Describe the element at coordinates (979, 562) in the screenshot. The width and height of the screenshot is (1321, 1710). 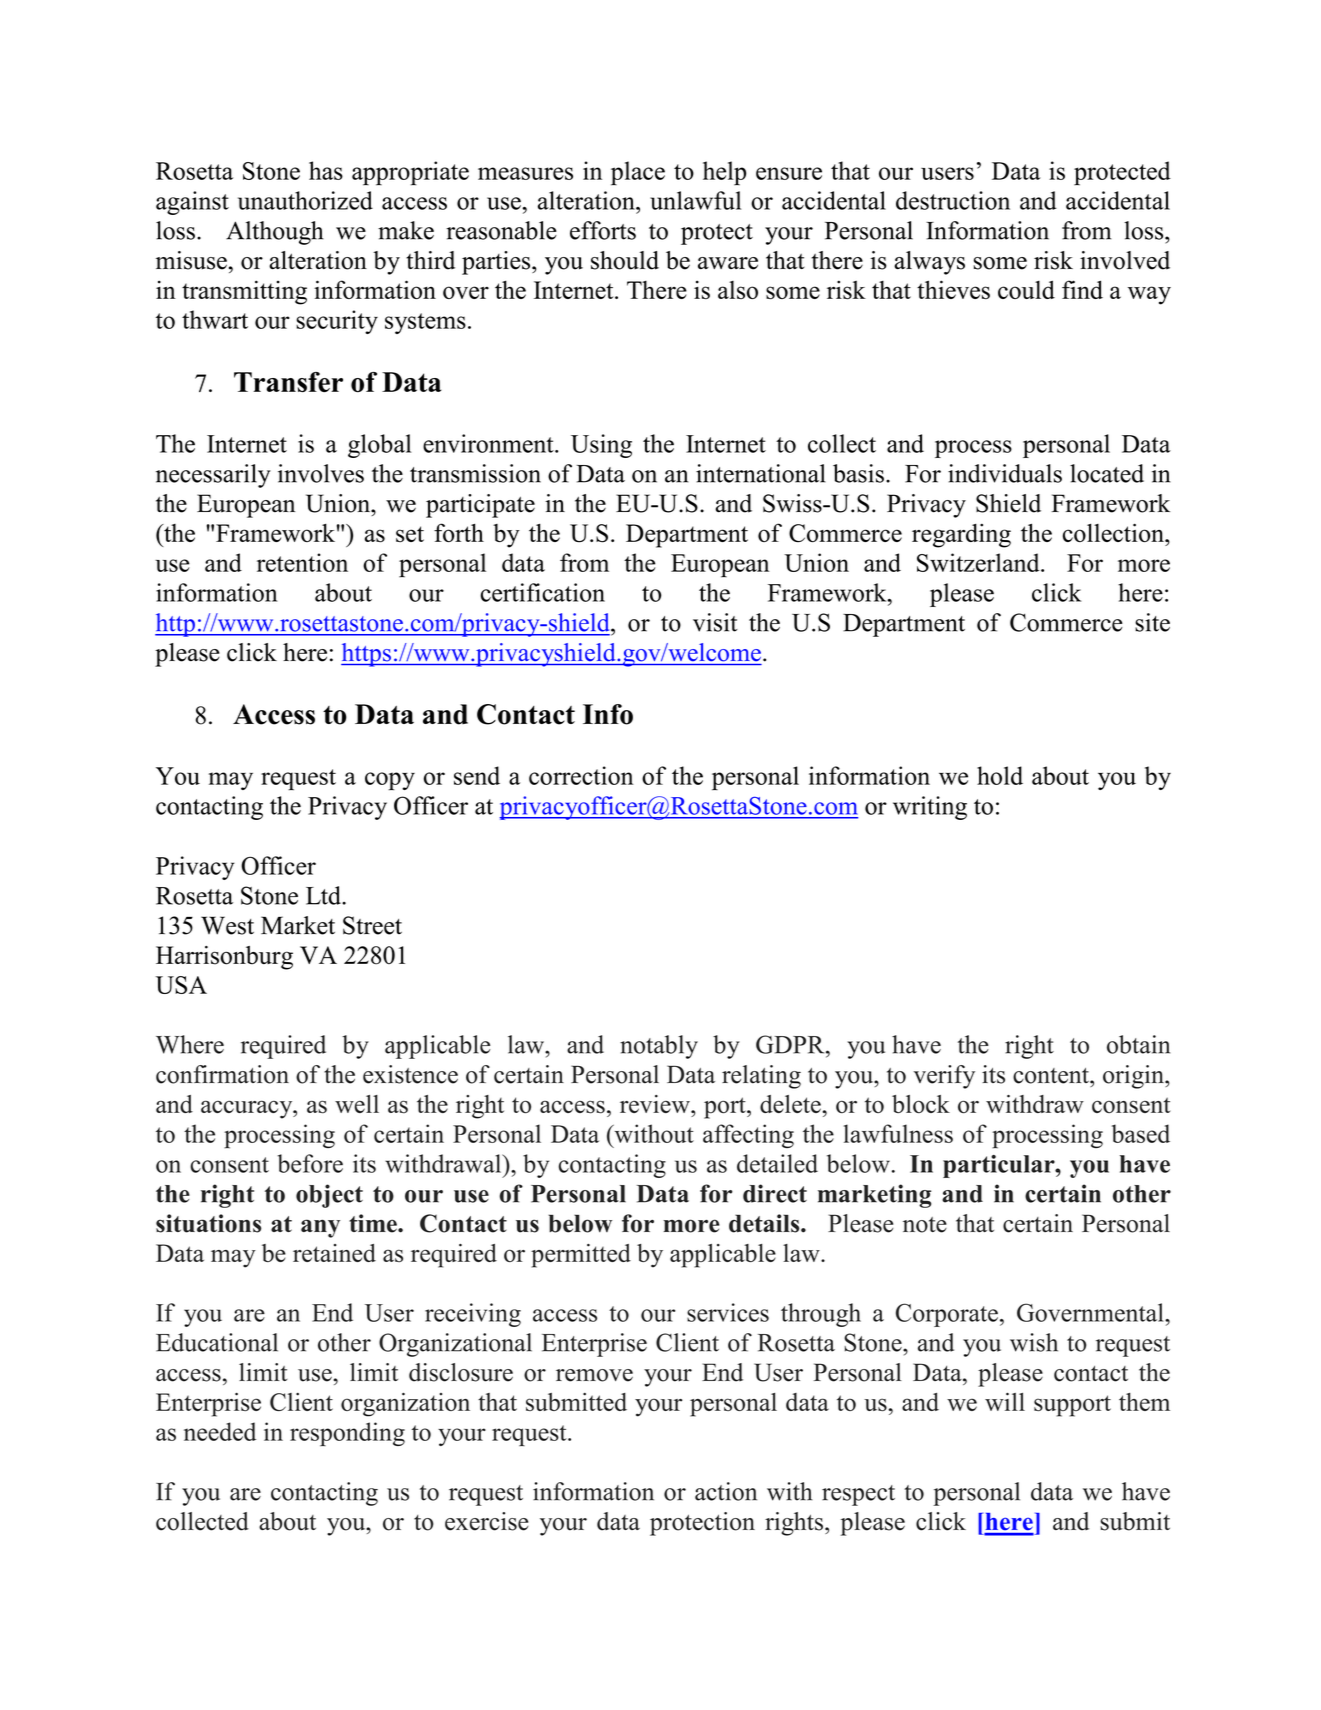
I see `Switzerland` at that location.
